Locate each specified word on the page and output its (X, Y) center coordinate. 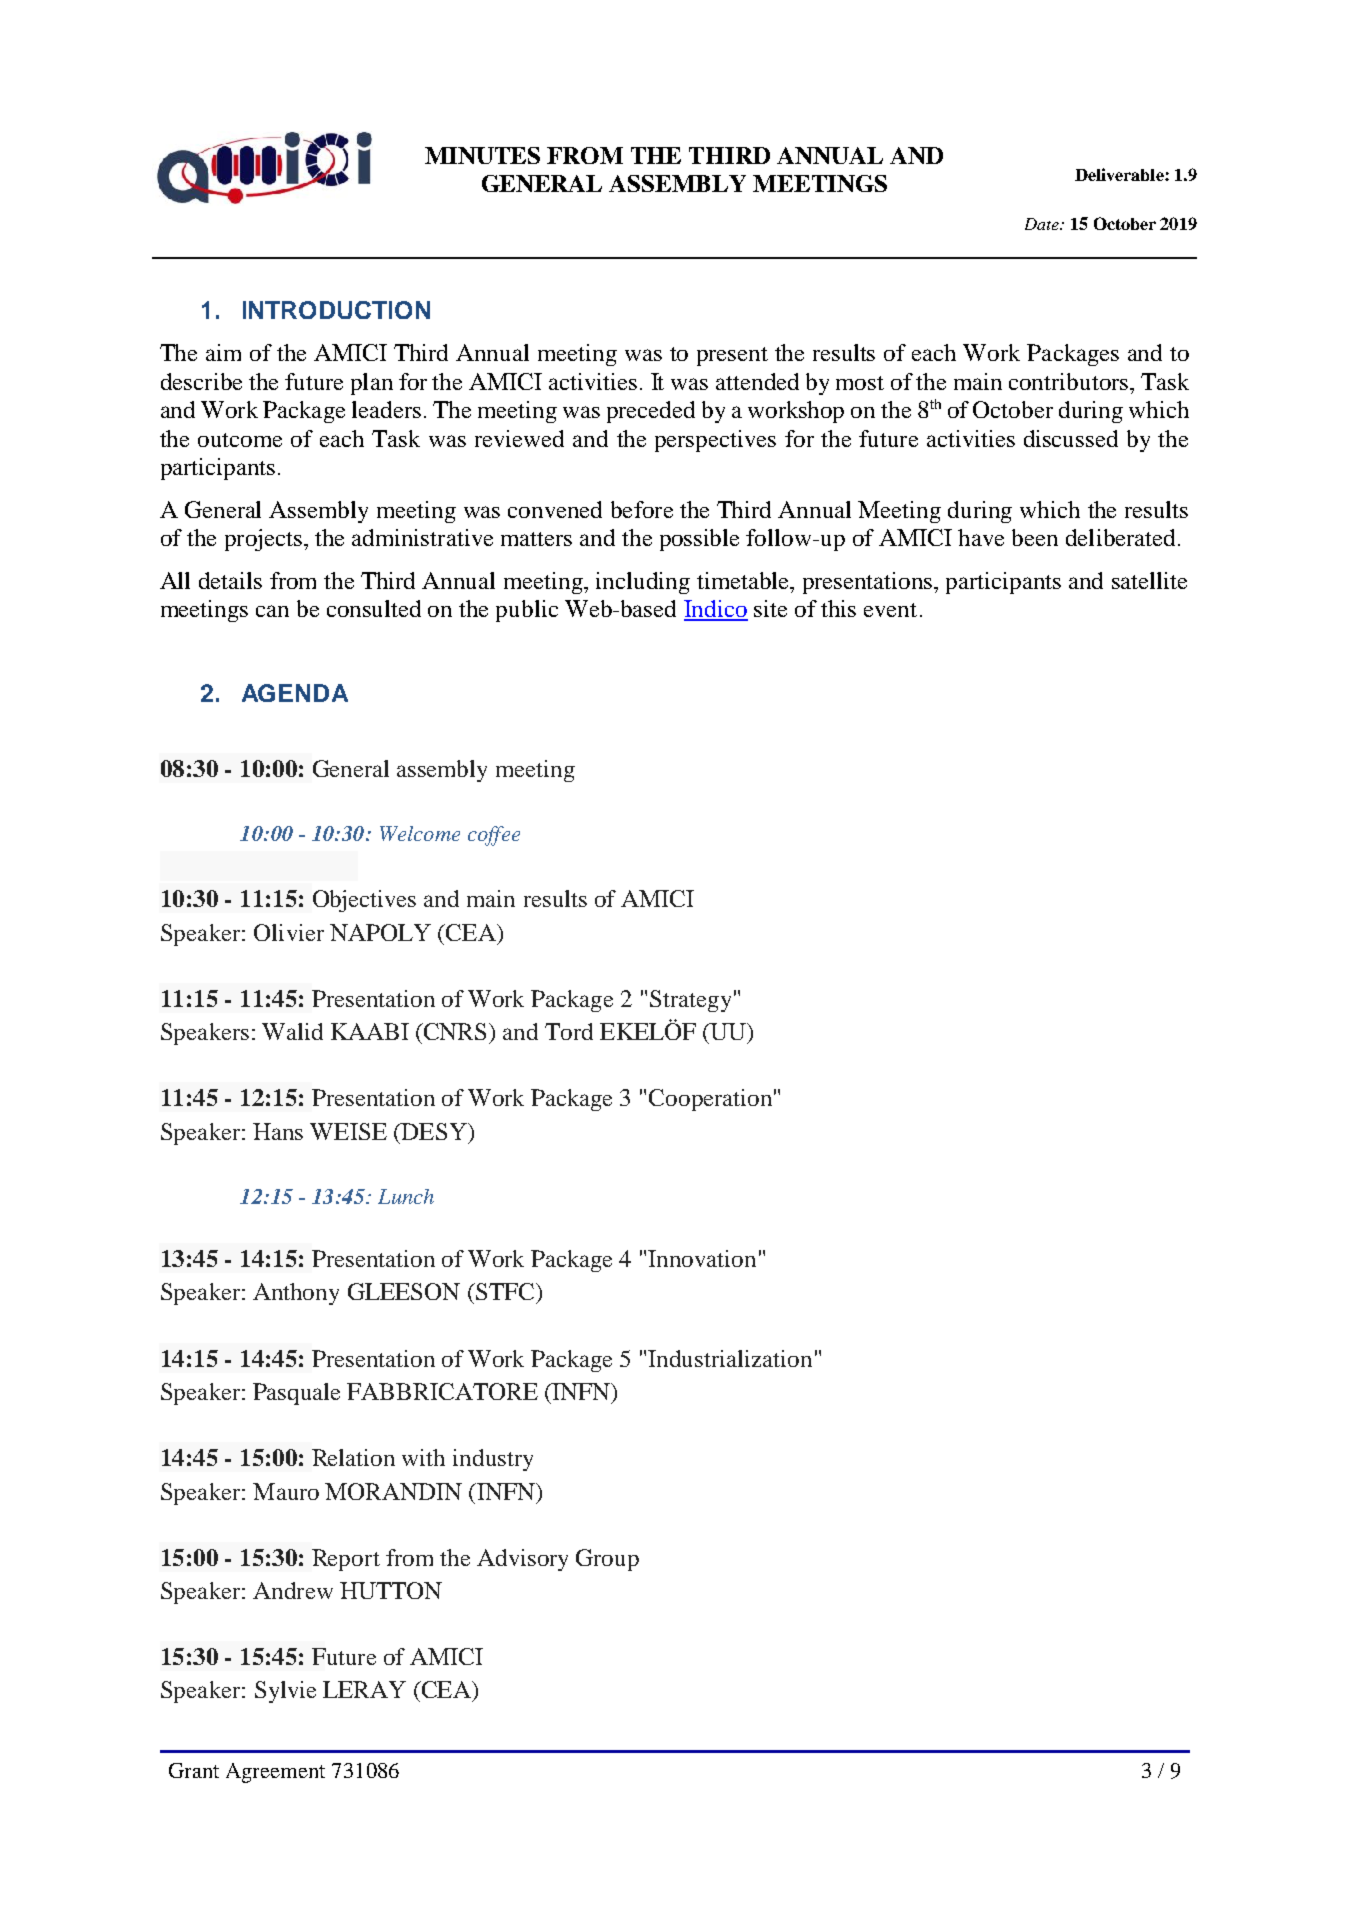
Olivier (289, 932)
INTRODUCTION (336, 310)
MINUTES (482, 155)
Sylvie (285, 1692)
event (890, 610)
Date (1043, 224)
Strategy (690, 1001)
